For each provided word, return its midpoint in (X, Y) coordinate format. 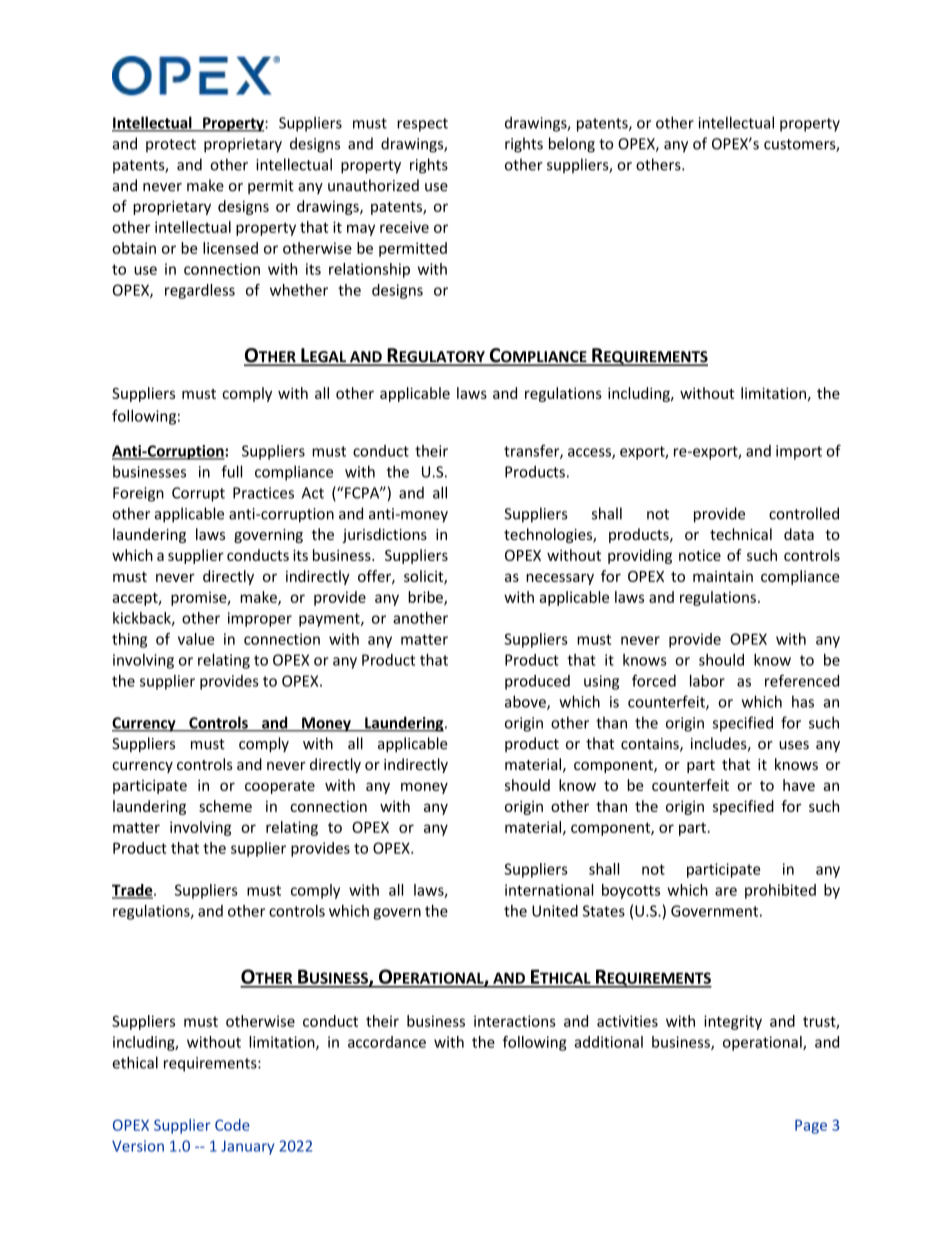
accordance (387, 1042)
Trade (133, 891)
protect (171, 145)
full (232, 471)
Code (232, 1125)
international (549, 890)
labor (707, 681)
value (196, 639)
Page (811, 1127)
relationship (369, 270)
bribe (426, 598)
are (726, 891)
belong (572, 145)
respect (422, 125)
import (799, 452)
